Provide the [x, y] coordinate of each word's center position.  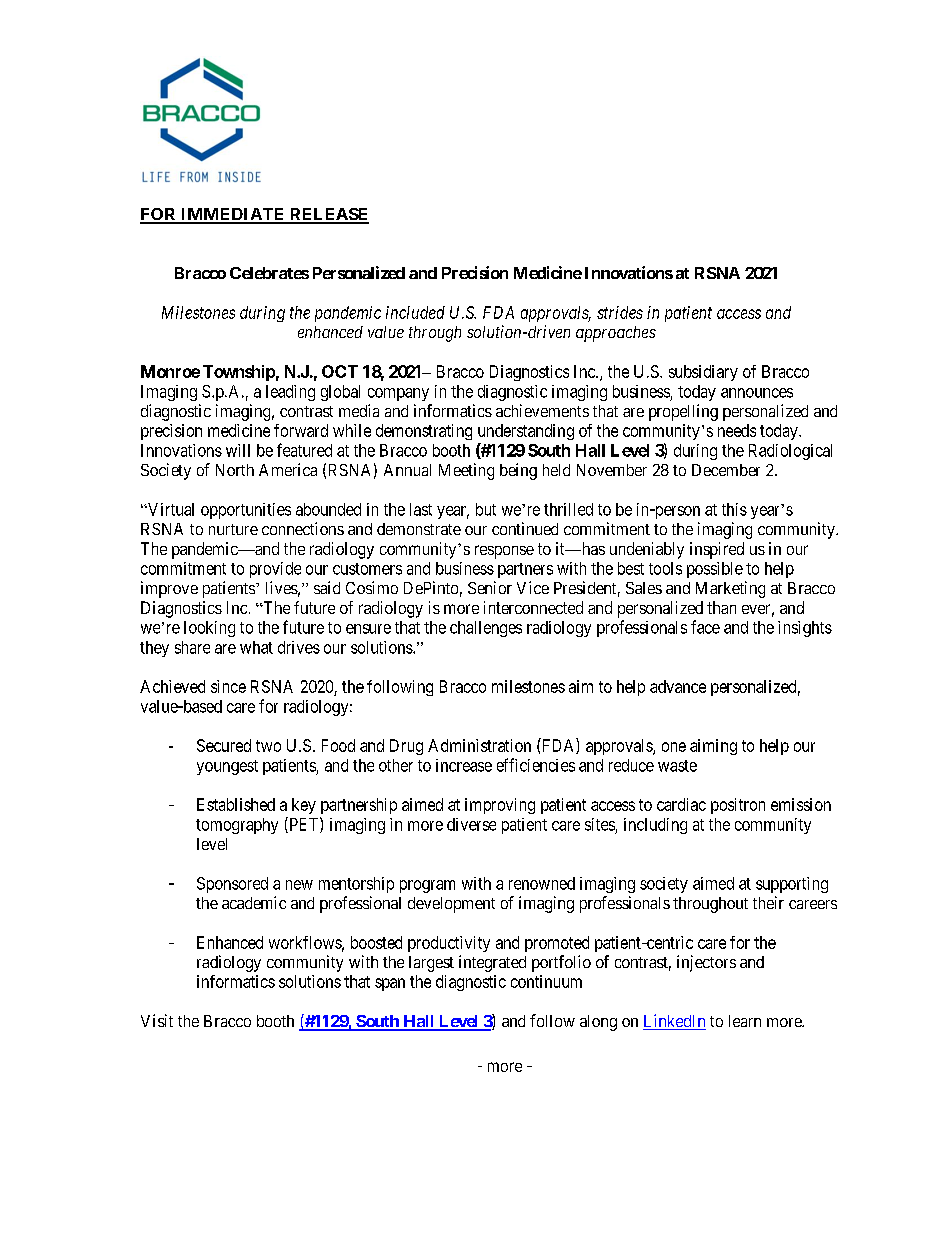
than [721, 607]
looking [209, 629]
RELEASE [328, 215]
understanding [526, 432]
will [238, 450]
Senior [490, 587]
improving [500, 806]
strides [620, 312]
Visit [157, 1020]
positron [738, 806]
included [415, 312]
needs [737, 430]
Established [236, 804]
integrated [492, 963]
